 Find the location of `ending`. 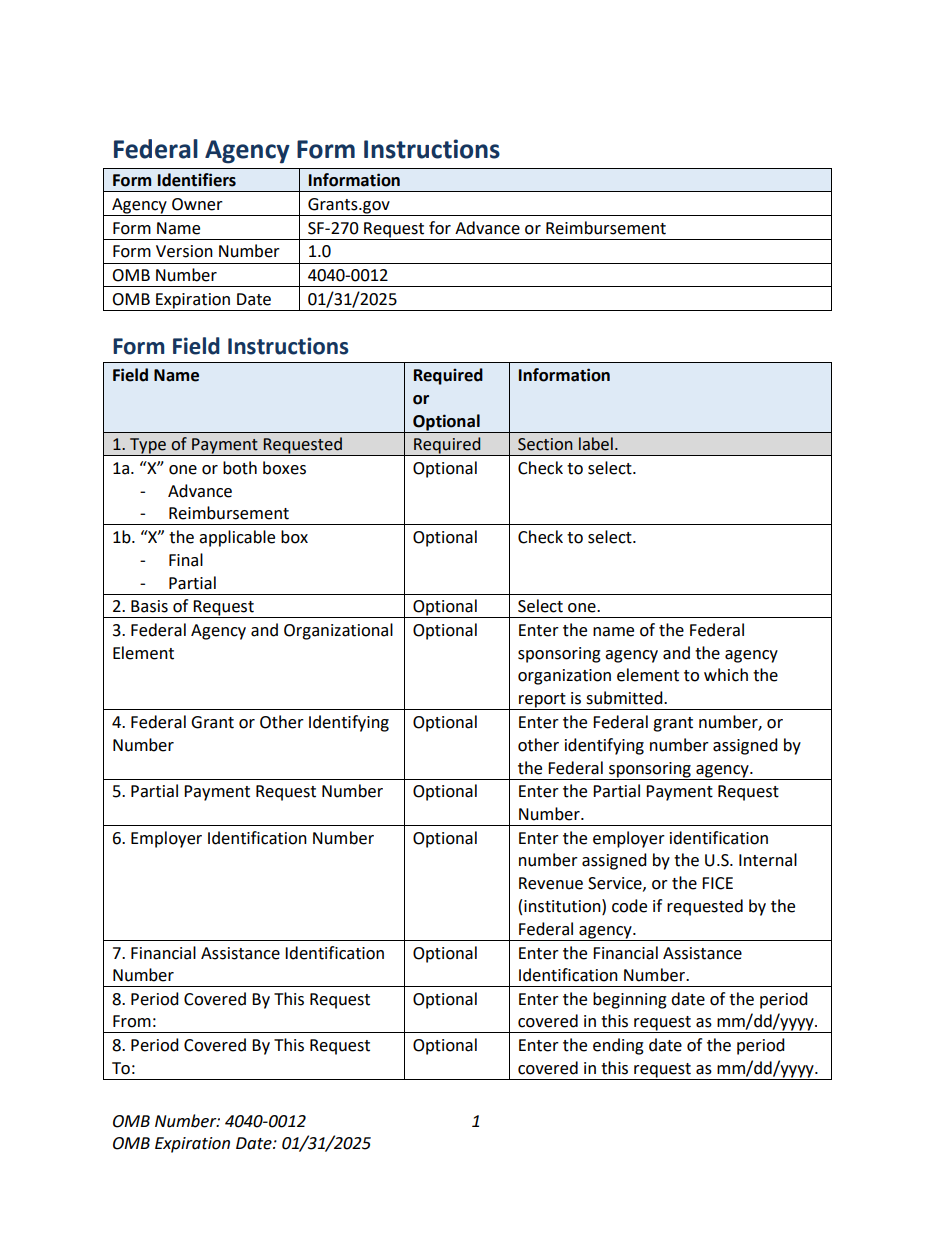

ending is located at coordinates (618, 1046).
